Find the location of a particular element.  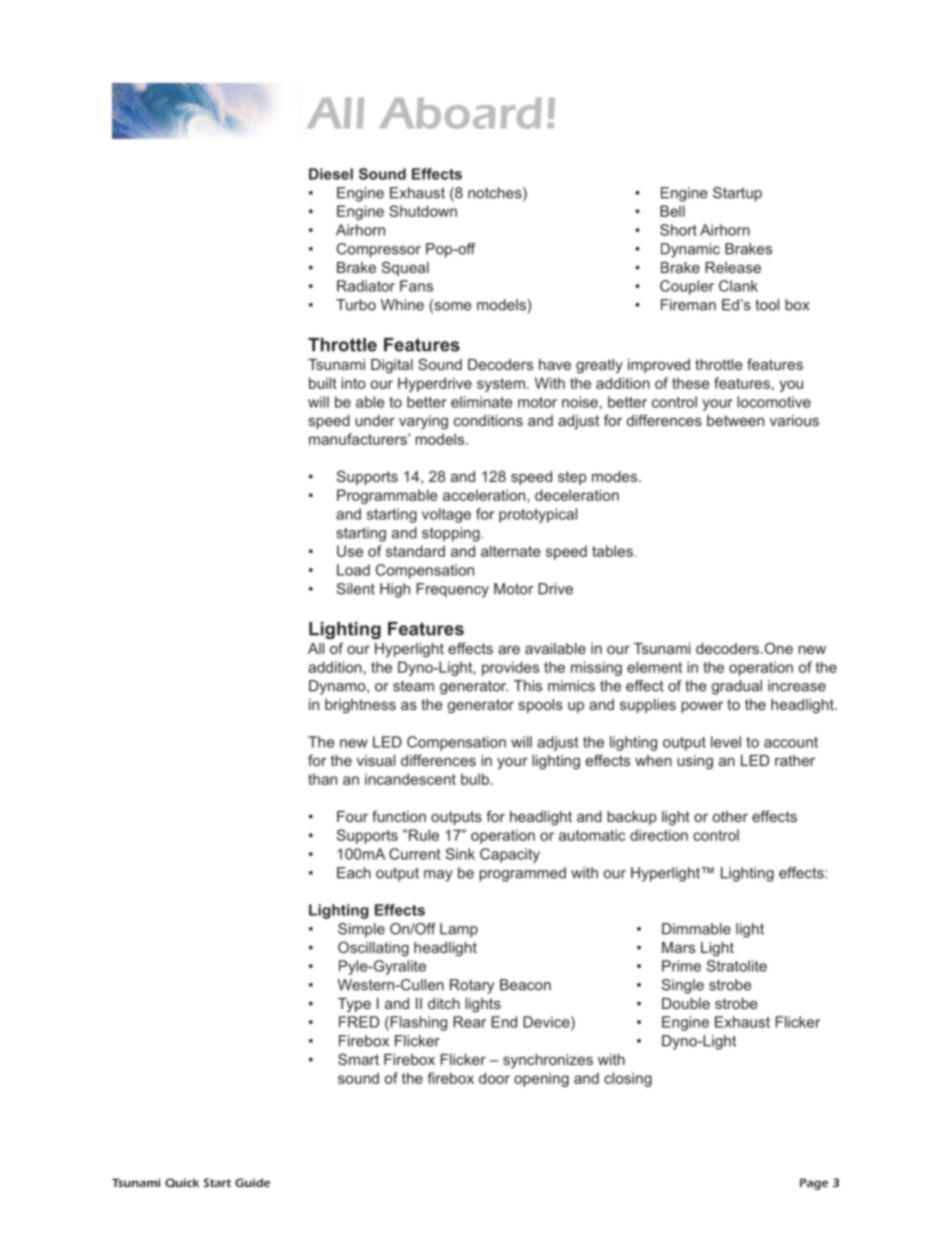

prototypical is located at coordinates (538, 515).
